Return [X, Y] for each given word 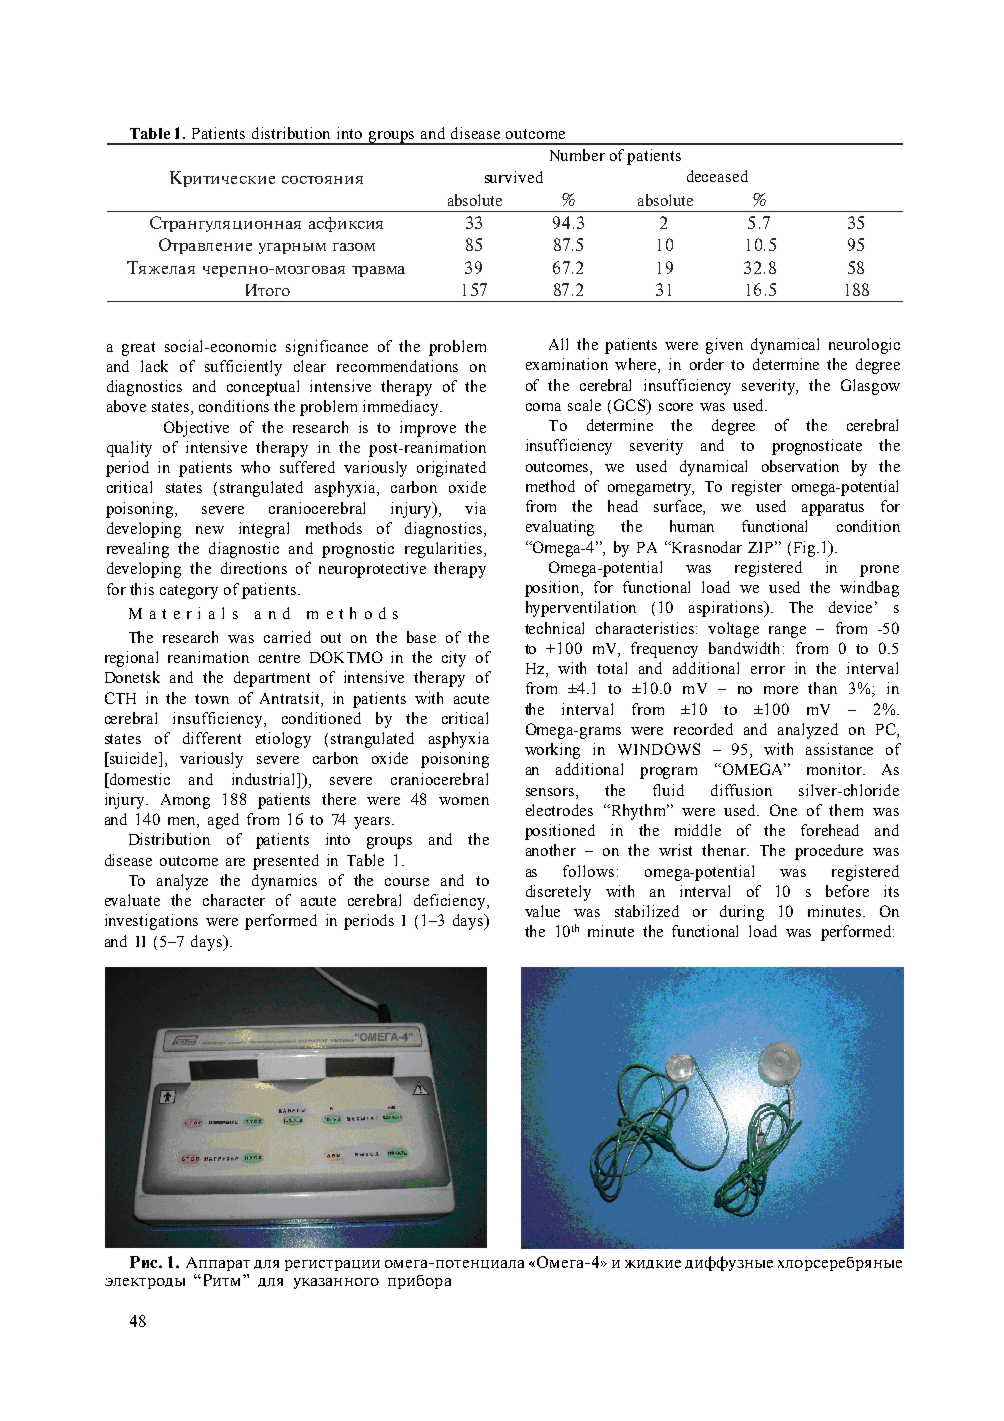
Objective [196, 429]
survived [514, 177]
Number [577, 155]
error [768, 670]
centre [279, 658]
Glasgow [870, 387]
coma [543, 407]
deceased [717, 176]
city [454, 659]
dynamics [284, 882]
